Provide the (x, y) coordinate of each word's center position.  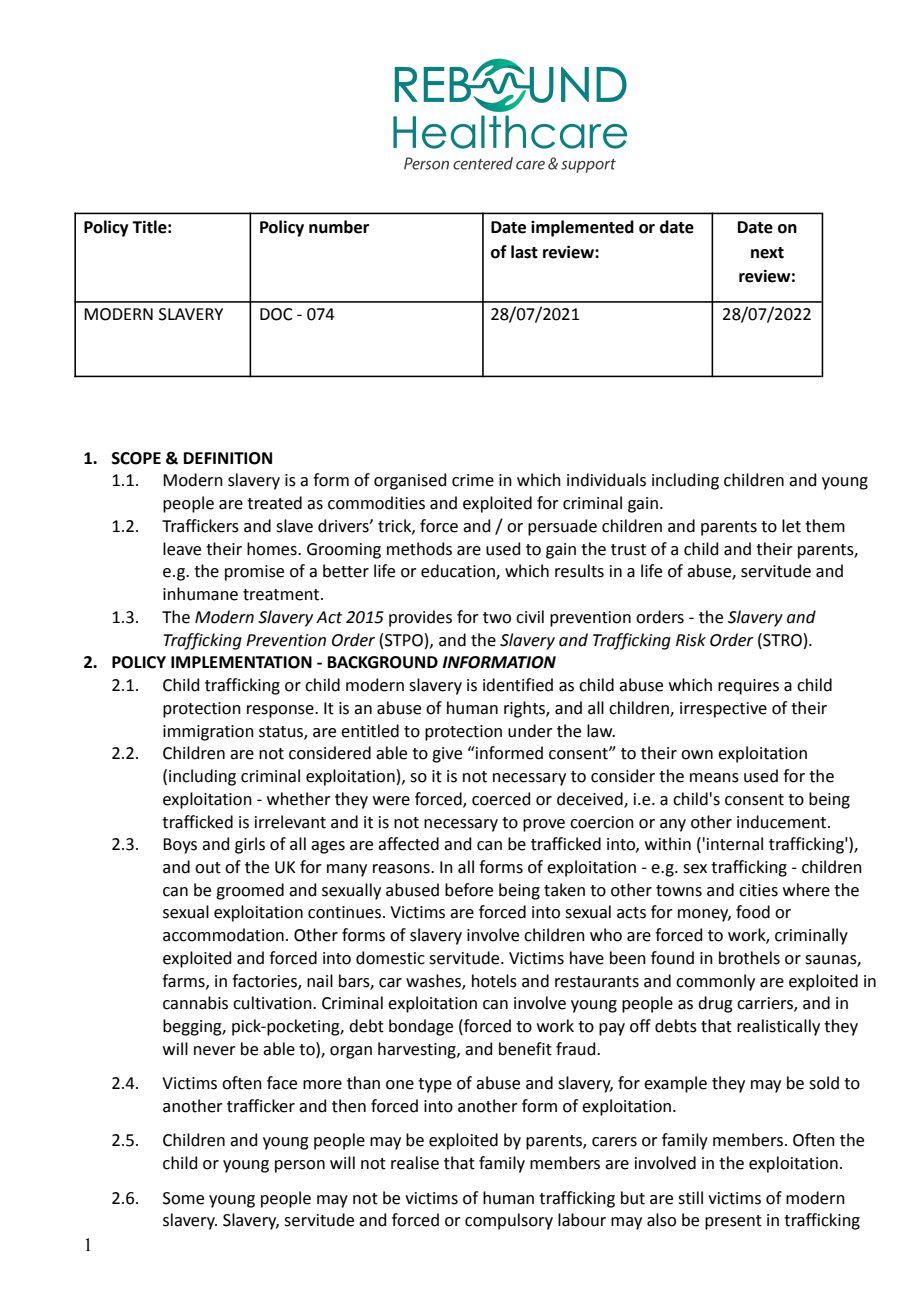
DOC (276, 314)
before (469, 890)
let (791, 526)
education (459, 572)
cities (758, 890)
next (767, 253)
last (524, 252)
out (208, 868)
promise (254, 573)
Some (183, 1198)
